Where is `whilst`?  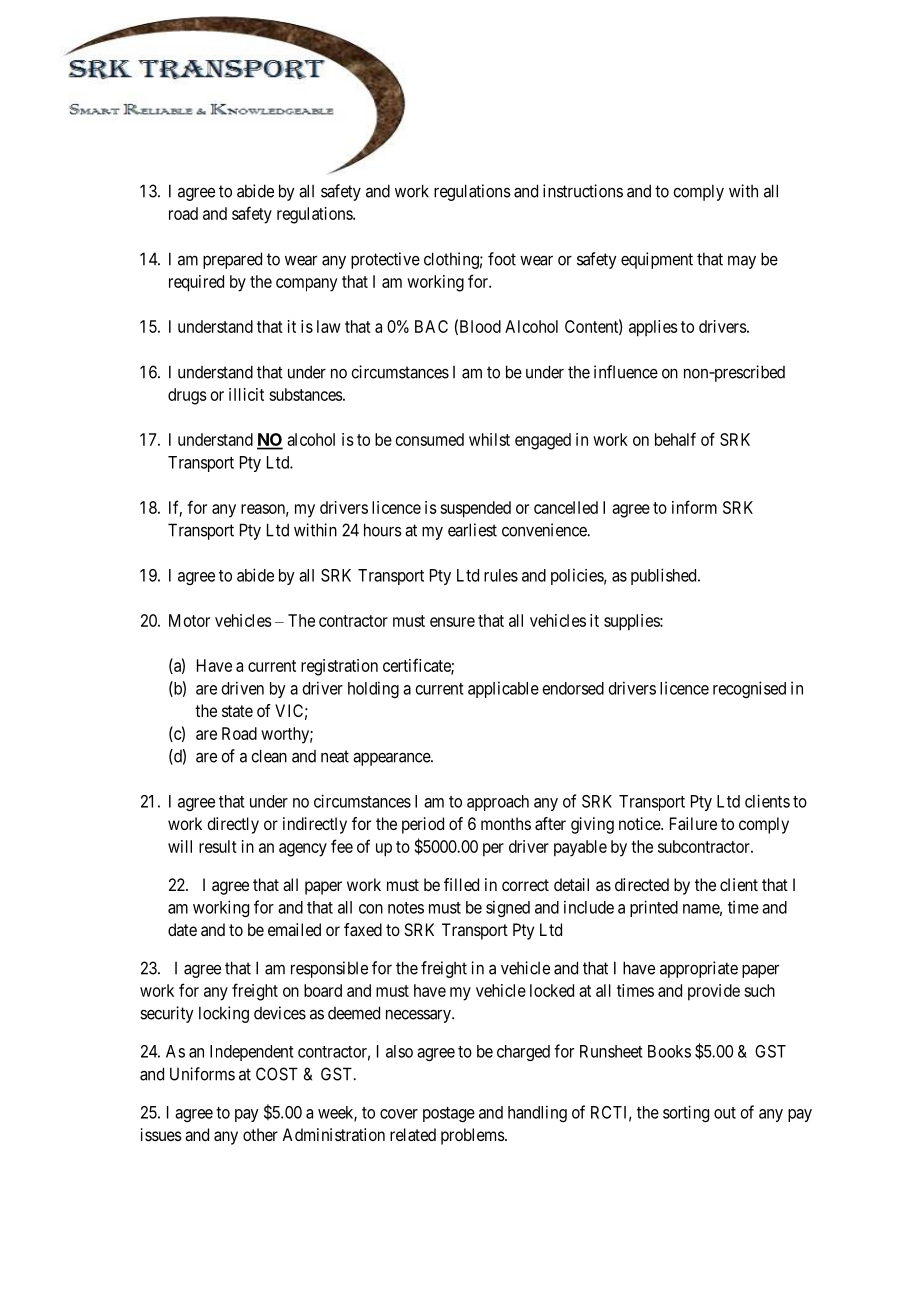
whilst is located at coordinates (489, 439).
